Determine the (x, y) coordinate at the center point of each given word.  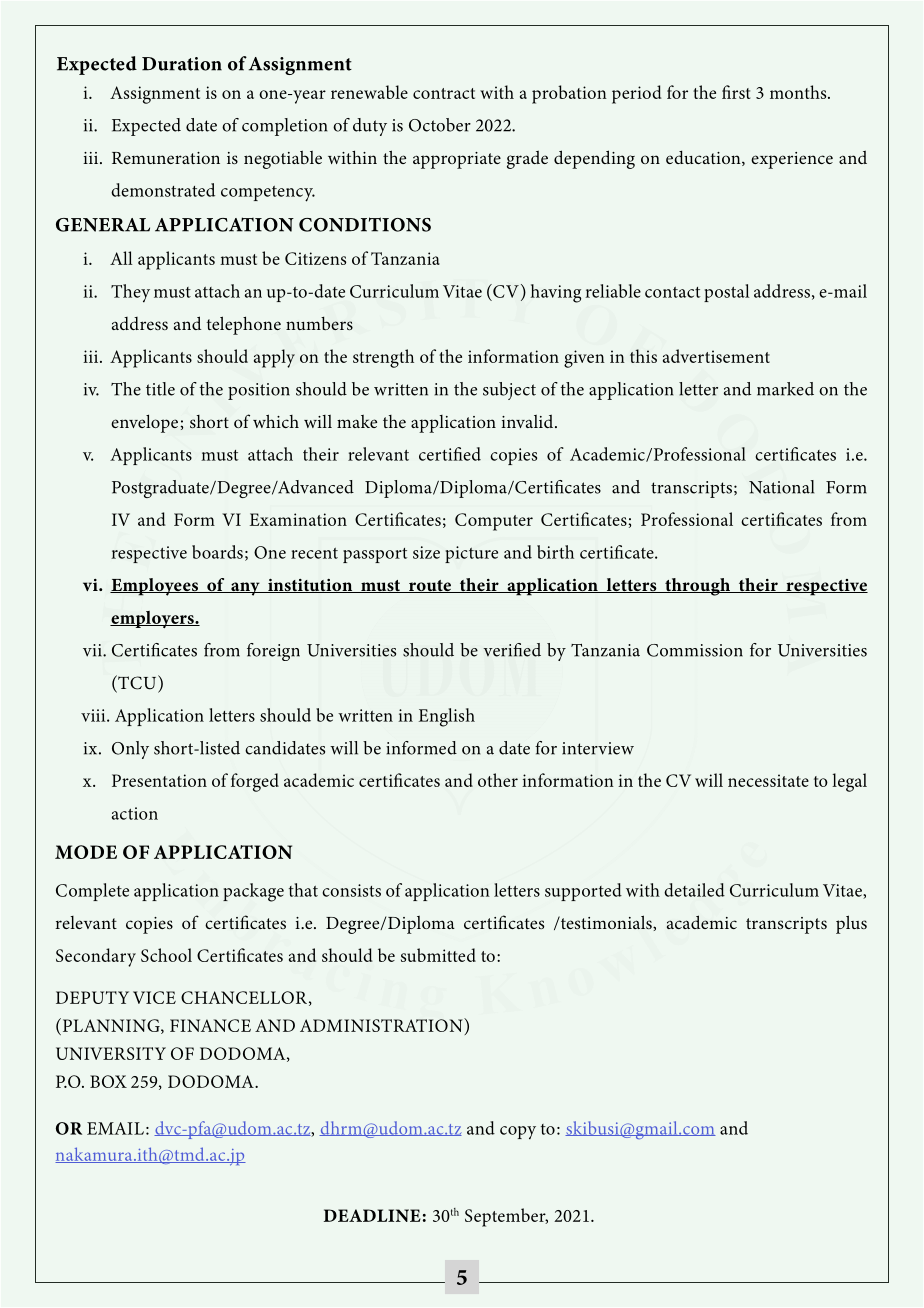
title (160, 389)
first (736, 92)
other (498, 780)
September (506, 1217)
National (781, 487)
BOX (108, 1081)
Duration (182, 64)
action (135, 813)
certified (450, 454)
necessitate (768, 780)
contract (444, 93)
